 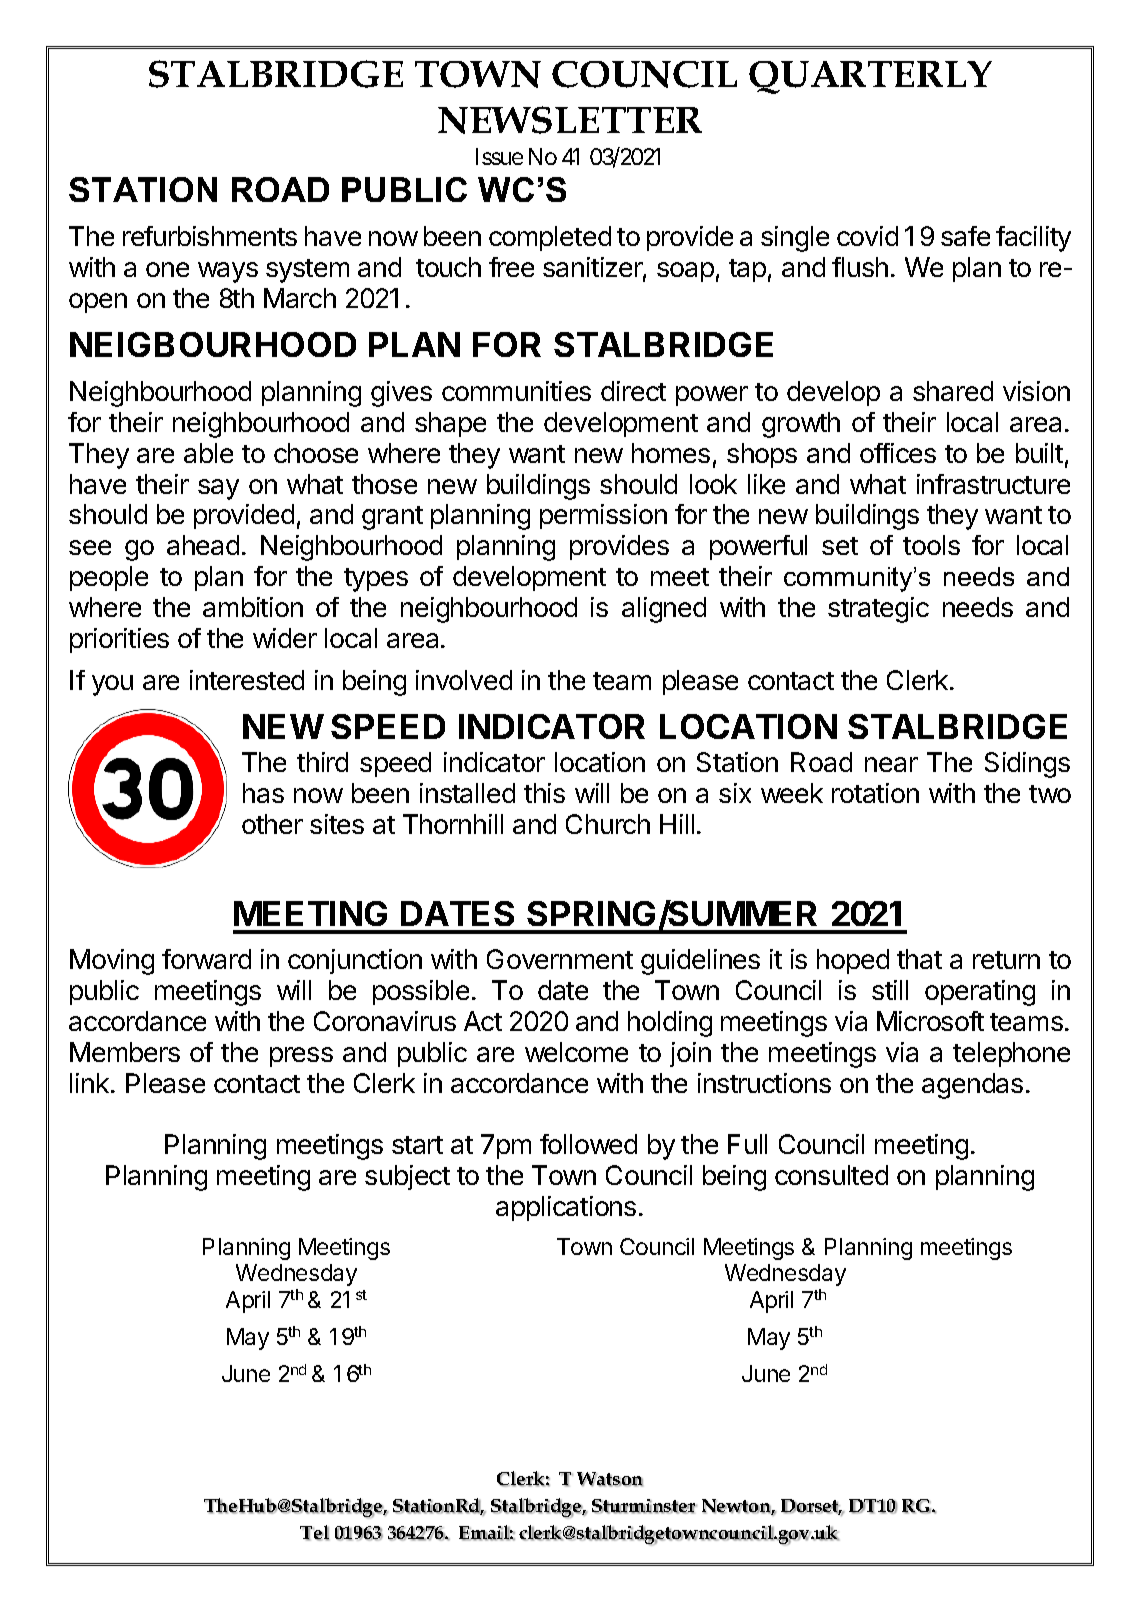 What do you see at coordinates (208, 453) in the document?
I see `able` at bounding box center [208, 453].
